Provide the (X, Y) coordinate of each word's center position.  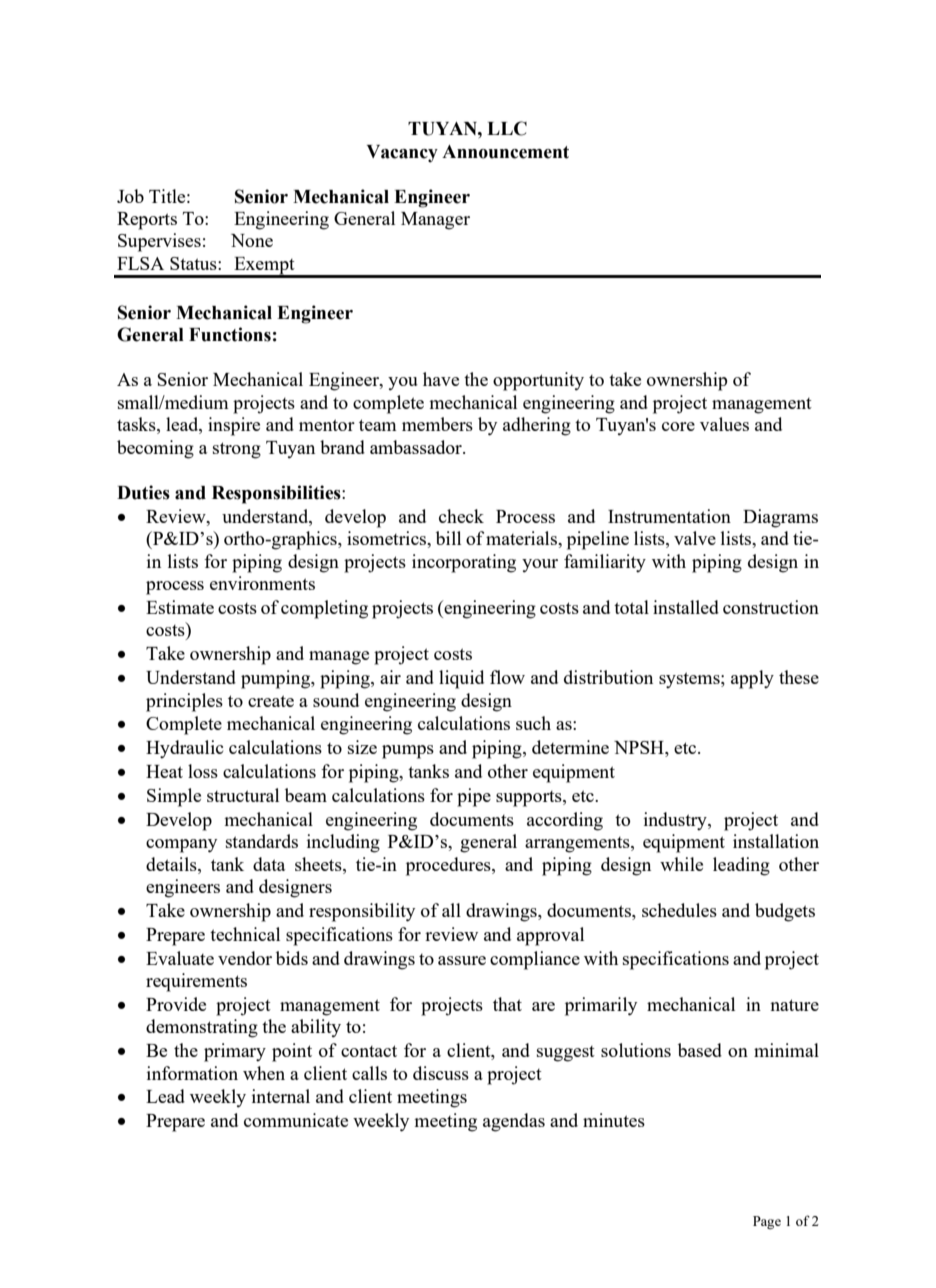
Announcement (505, 152)
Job (130, 196)
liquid (461, 679)
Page (767, 1223)
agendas (514, 1122)
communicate (296, 1120)
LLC (507, 128)
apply (752, 679)
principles (184, 702)
